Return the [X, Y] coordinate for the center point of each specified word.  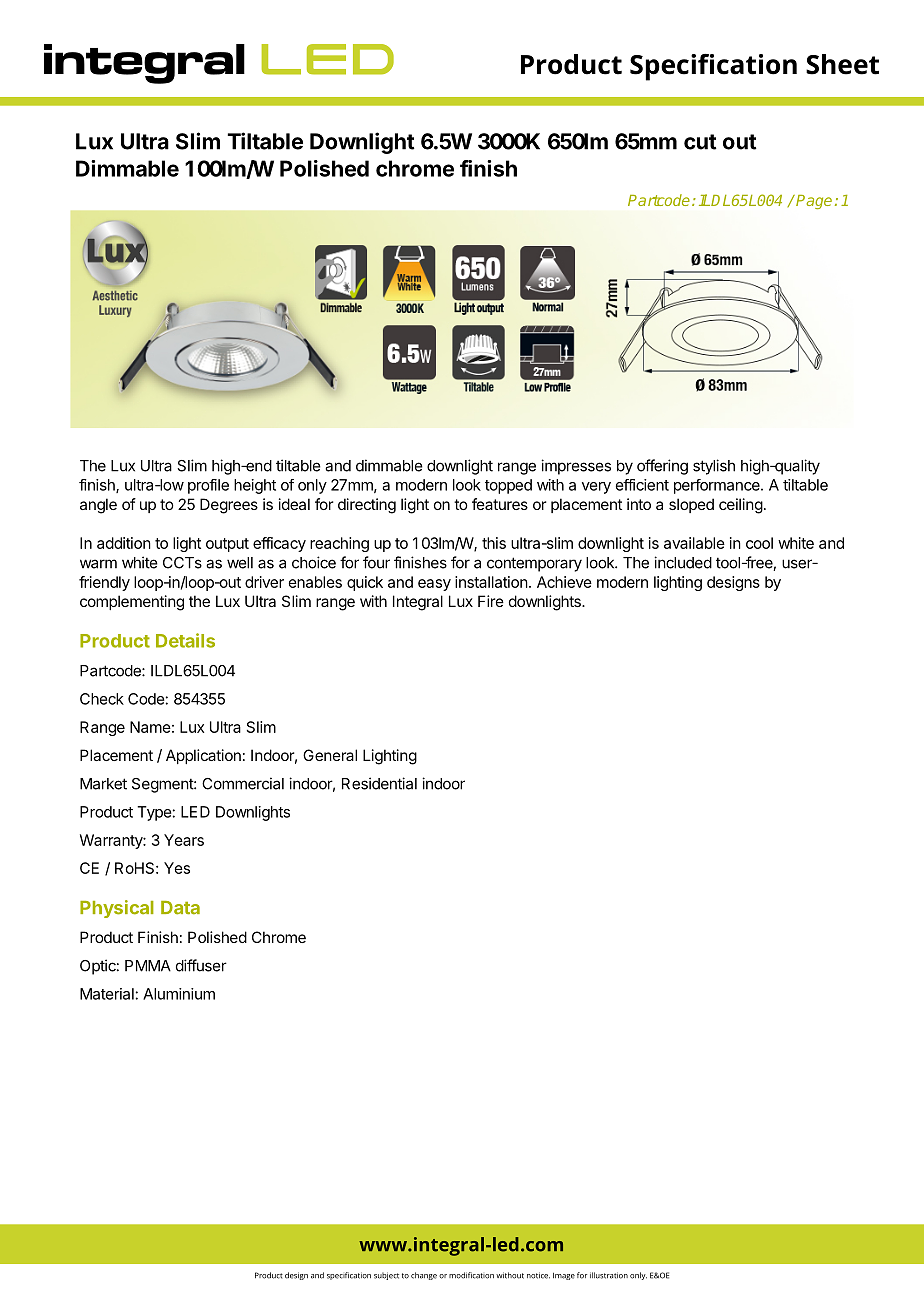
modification [471, 1275]
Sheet [842, 64]
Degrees [229, 506]
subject [386, 1276]
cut [700, 142]
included [683, 562]
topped [508, 486]
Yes [177, 868]
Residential [379, 783]
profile [208, 486]
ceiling [741, 506]
